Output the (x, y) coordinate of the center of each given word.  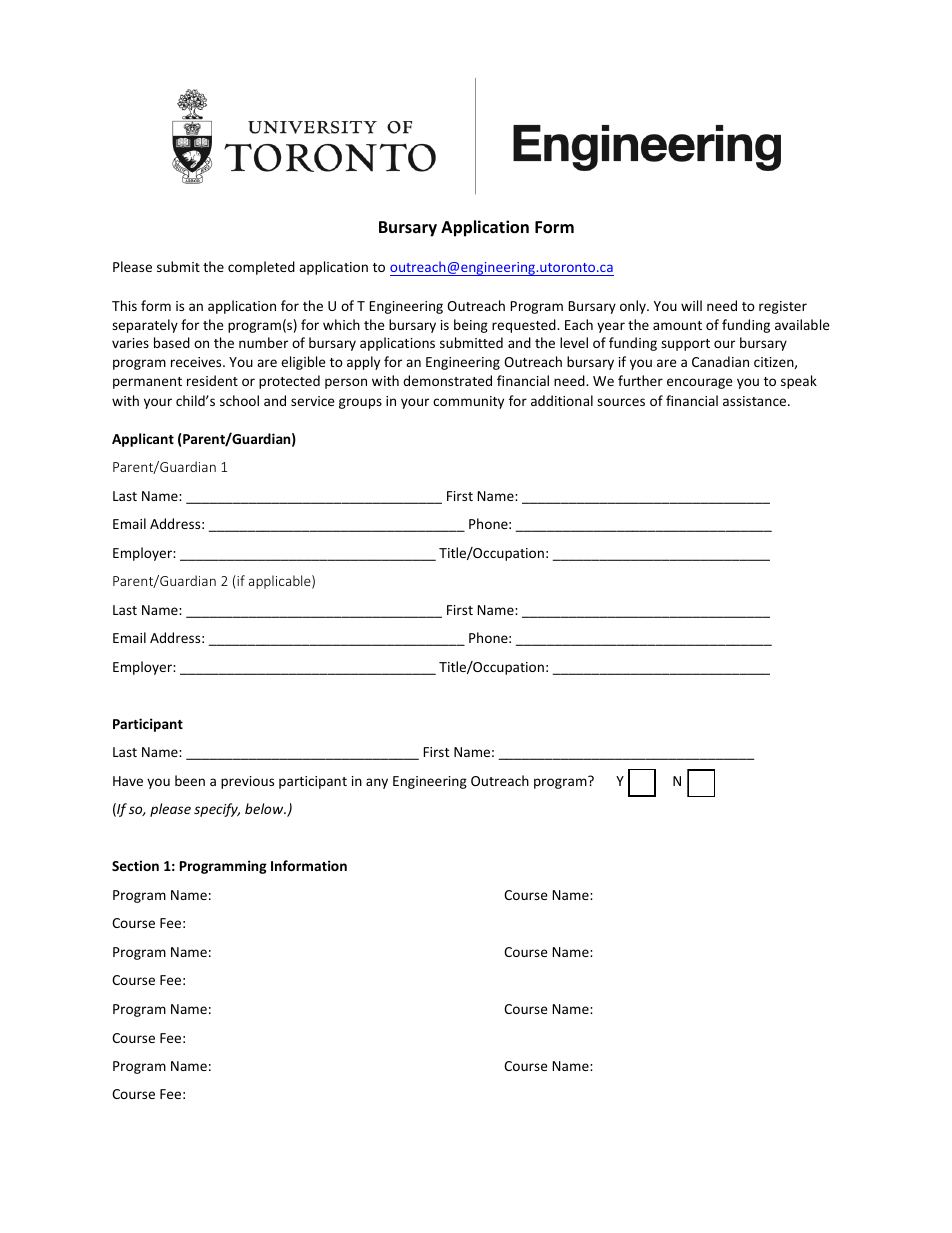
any (377, 783)
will (691, 305)
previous (247, 782)
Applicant (143, 440)
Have (128, 781)
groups (360, 403)
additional (562, 400)
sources (621, 402)
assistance (756, 401)
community (468, 402)
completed (261, 268)
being (471, 326)
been (190, 780)
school (239, 400)
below (265, 808)
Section (135, 865)
